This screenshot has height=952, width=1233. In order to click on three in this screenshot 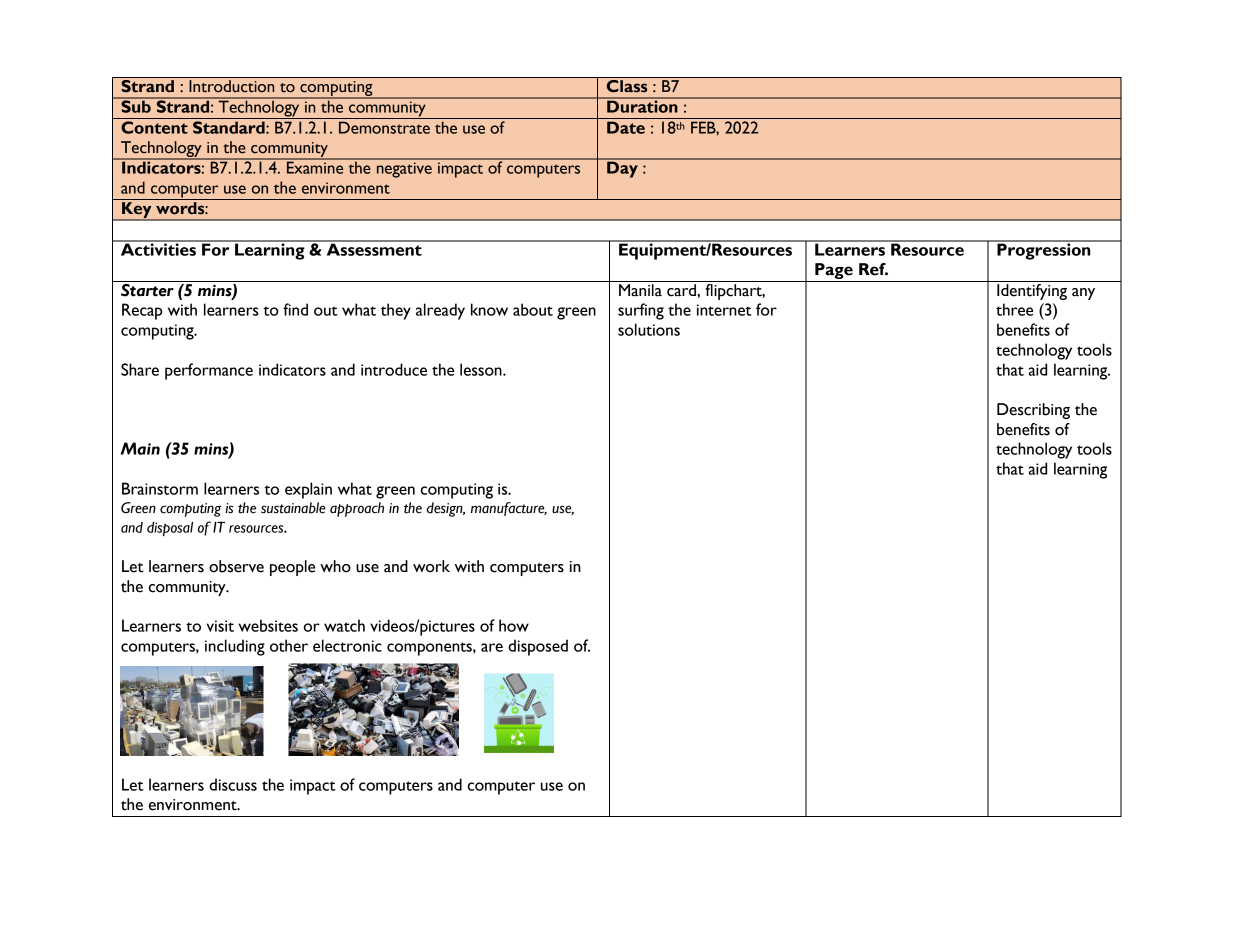, I will do `click(1014, 309)`.
